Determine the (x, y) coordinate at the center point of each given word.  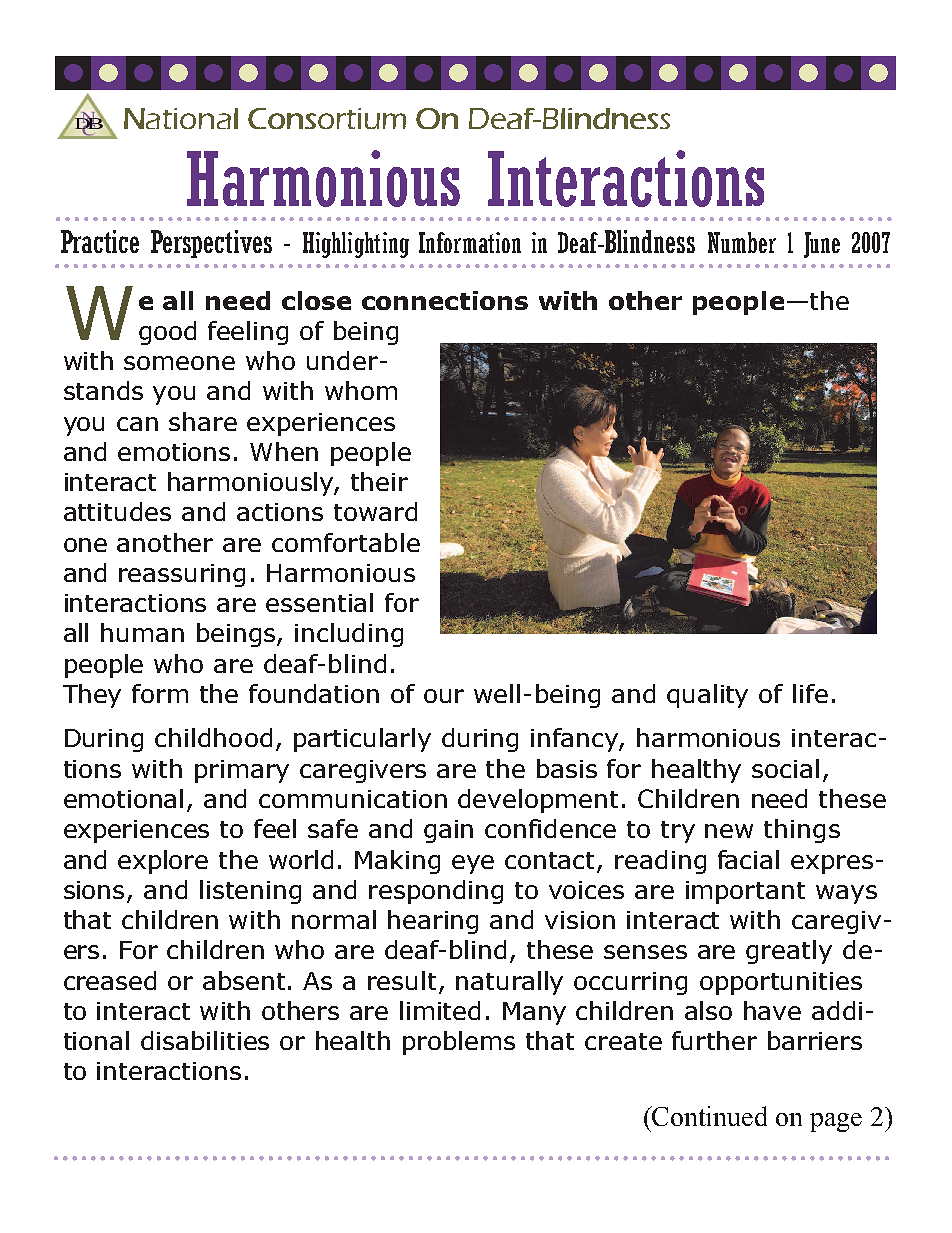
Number (742, 242)
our (444, 696)
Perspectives (211, 244)
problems (459, 1043)
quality (707, 696)
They (92, 696)
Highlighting (356, 245)
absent (244, 980)
